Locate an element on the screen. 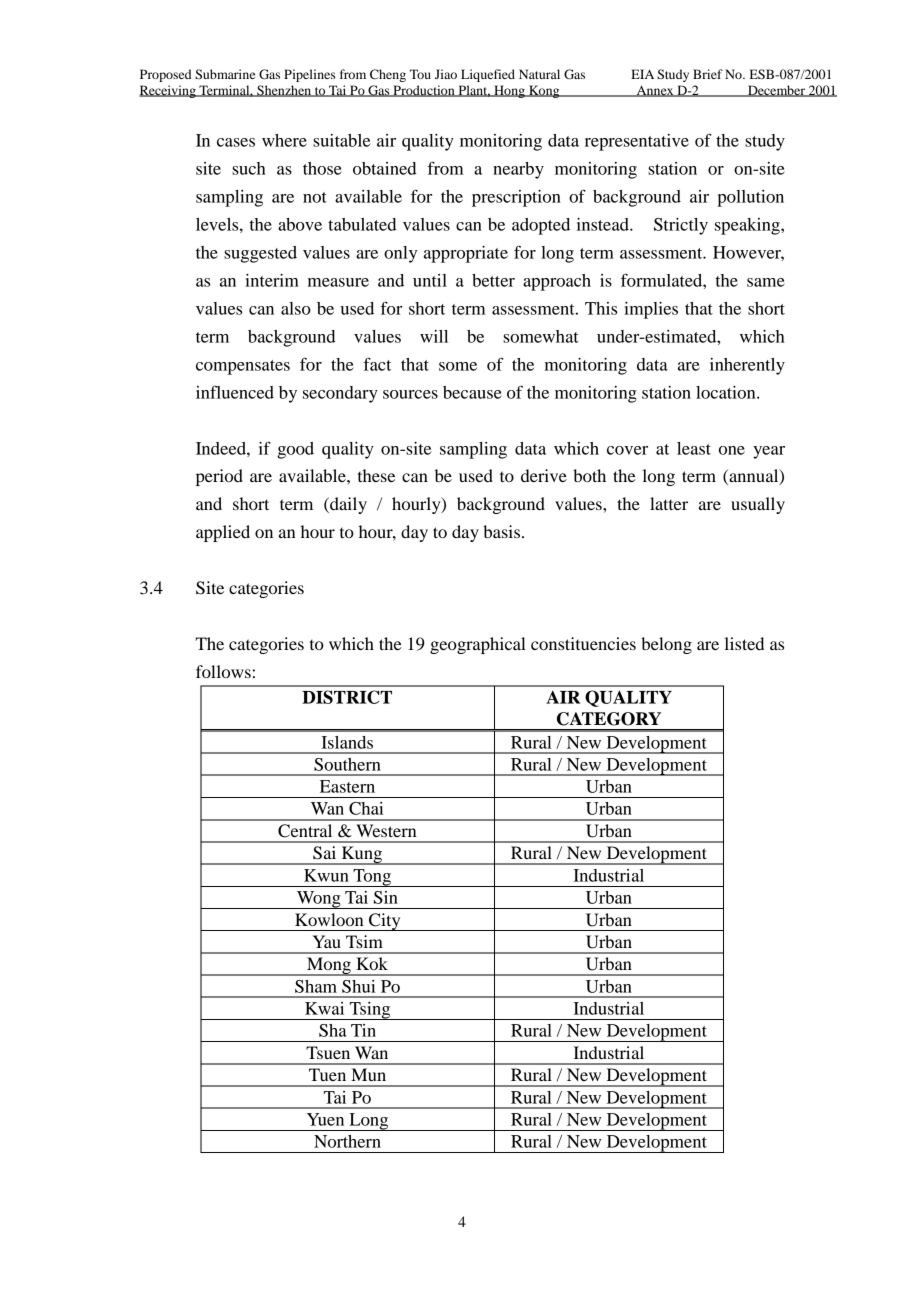 This screenshot has width=924, height=1308. Eastern is located at coordinates (347, 786).
